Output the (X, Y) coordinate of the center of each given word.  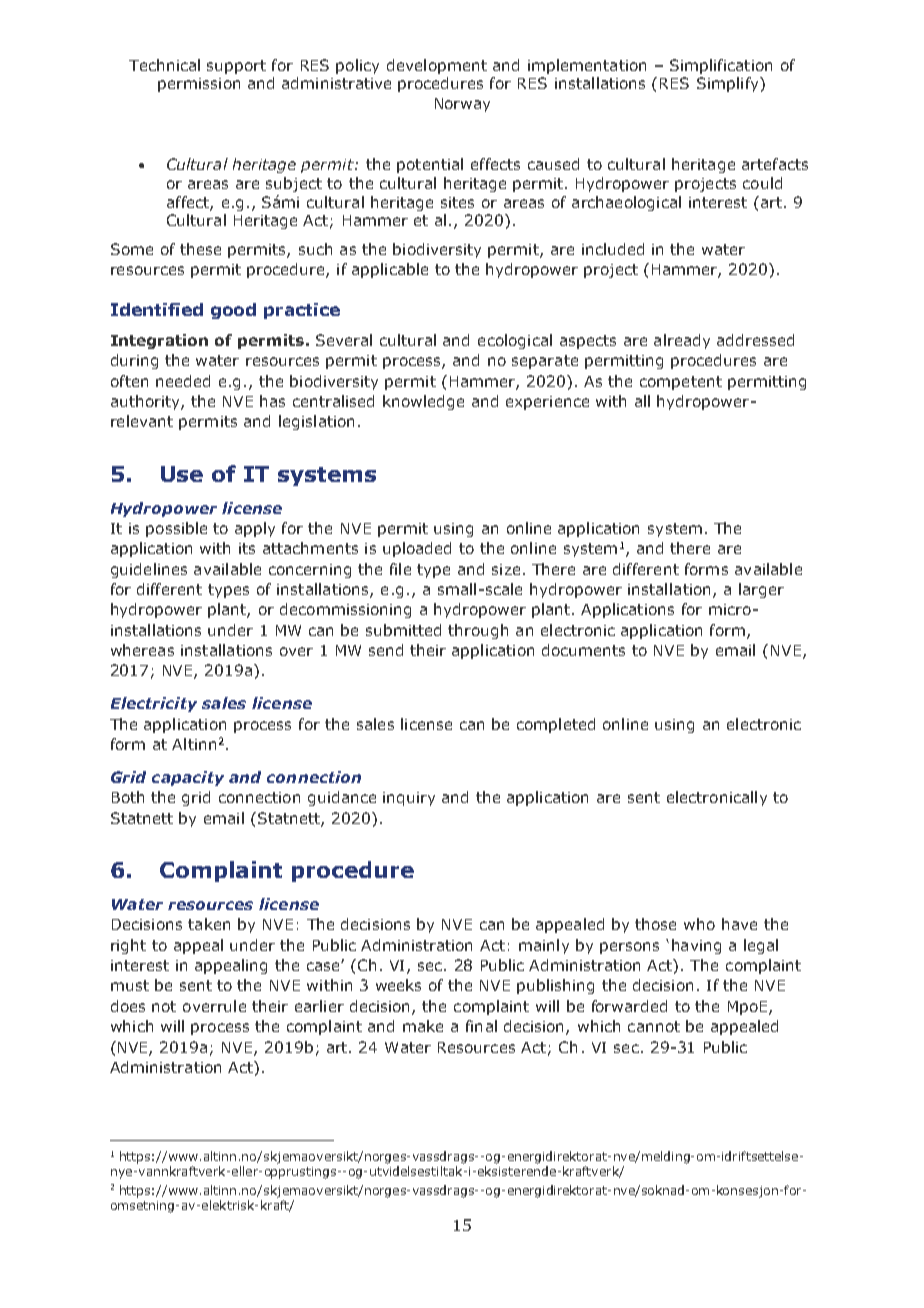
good (233, 311)
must (130, 985)
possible (176, 529)
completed (556, 725)
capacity (188, 778)
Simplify (729, 84)
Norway (462, 105)
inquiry (409, 799)
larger (761, 590)
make (423, 1026)
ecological (515, 341)
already (682, 341)
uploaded (417, 549)
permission (199, 85)
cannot (654, 1026)
